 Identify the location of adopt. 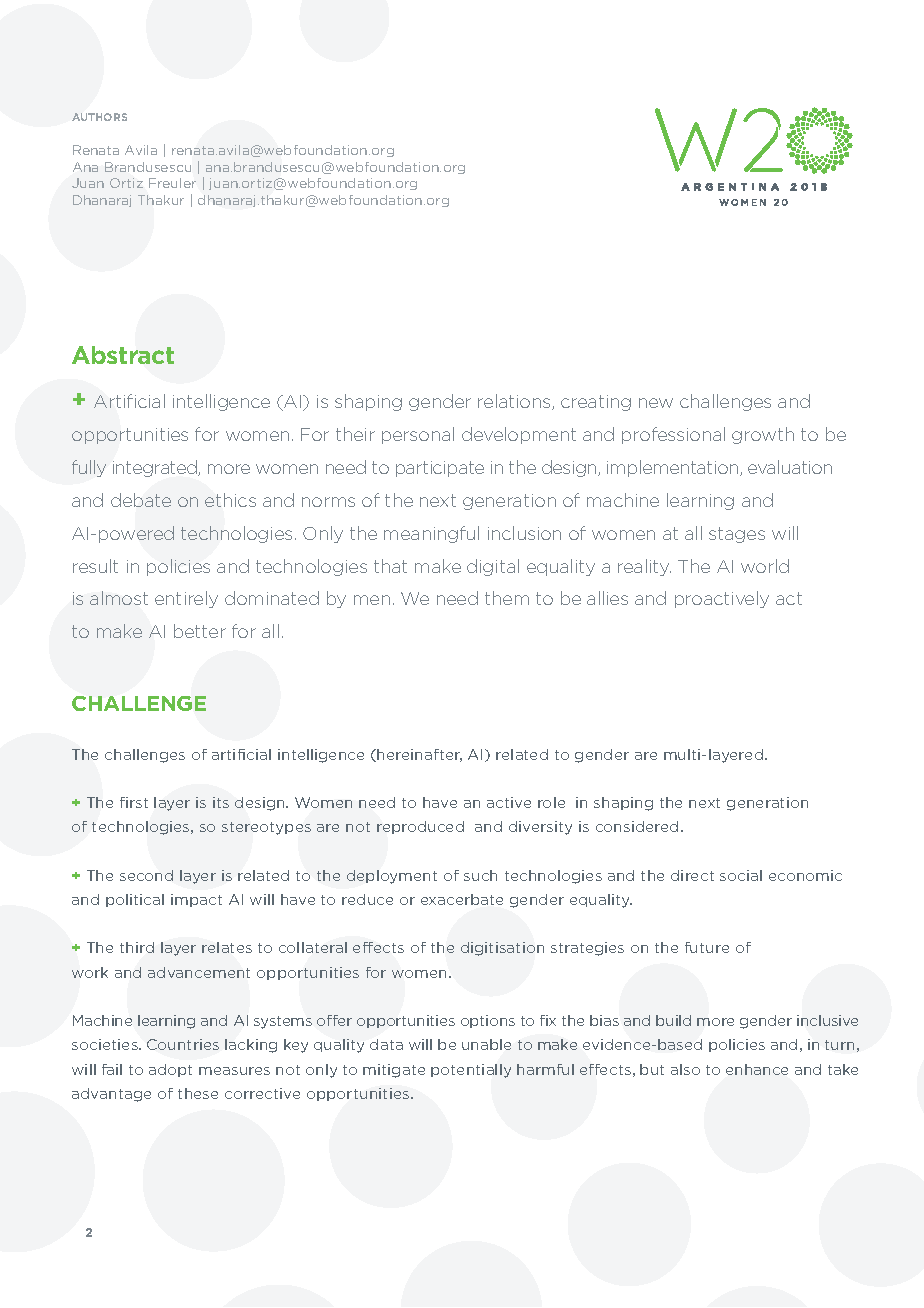
(170, 1070).
